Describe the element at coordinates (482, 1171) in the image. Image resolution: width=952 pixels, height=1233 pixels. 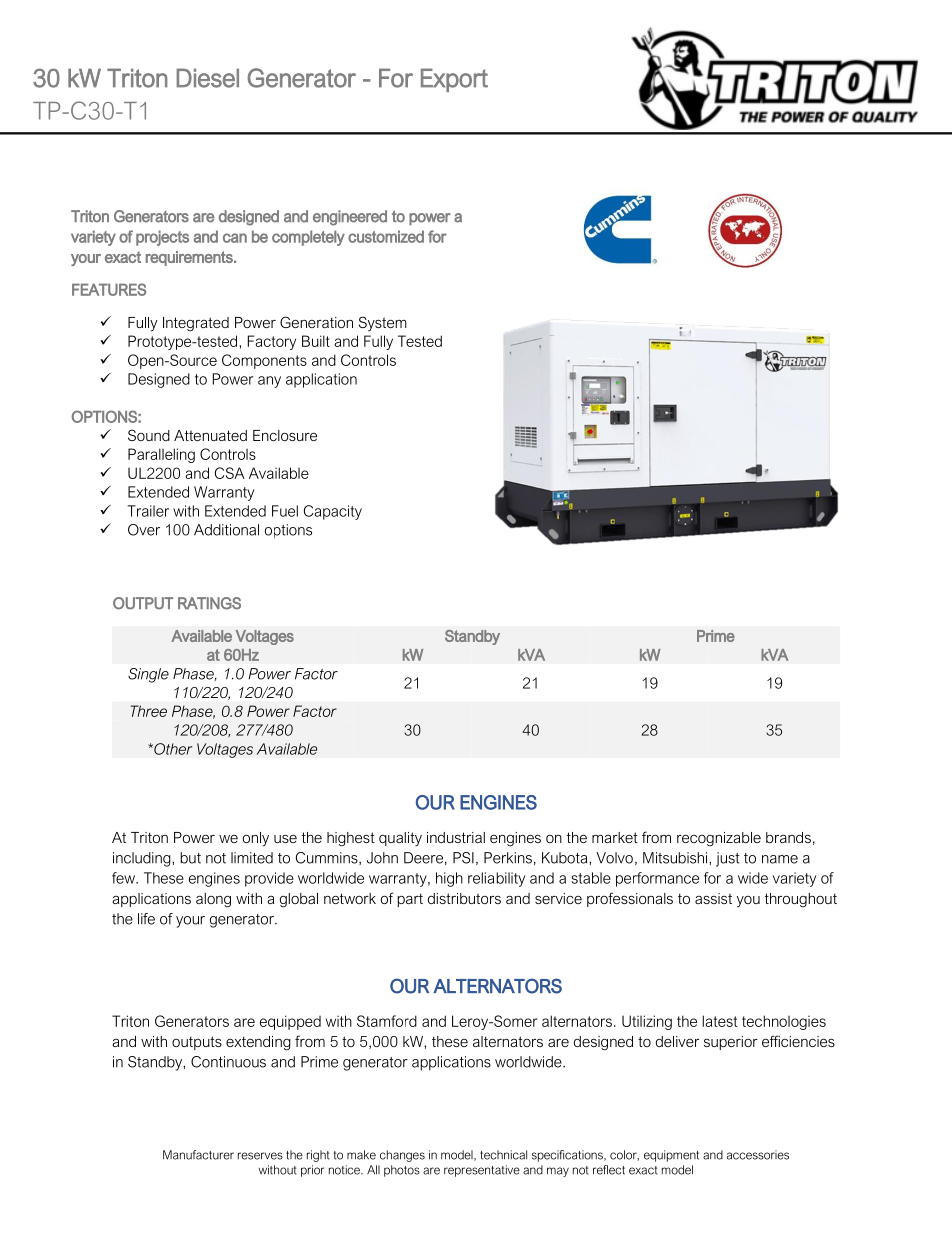
I see `representative` at that location.
